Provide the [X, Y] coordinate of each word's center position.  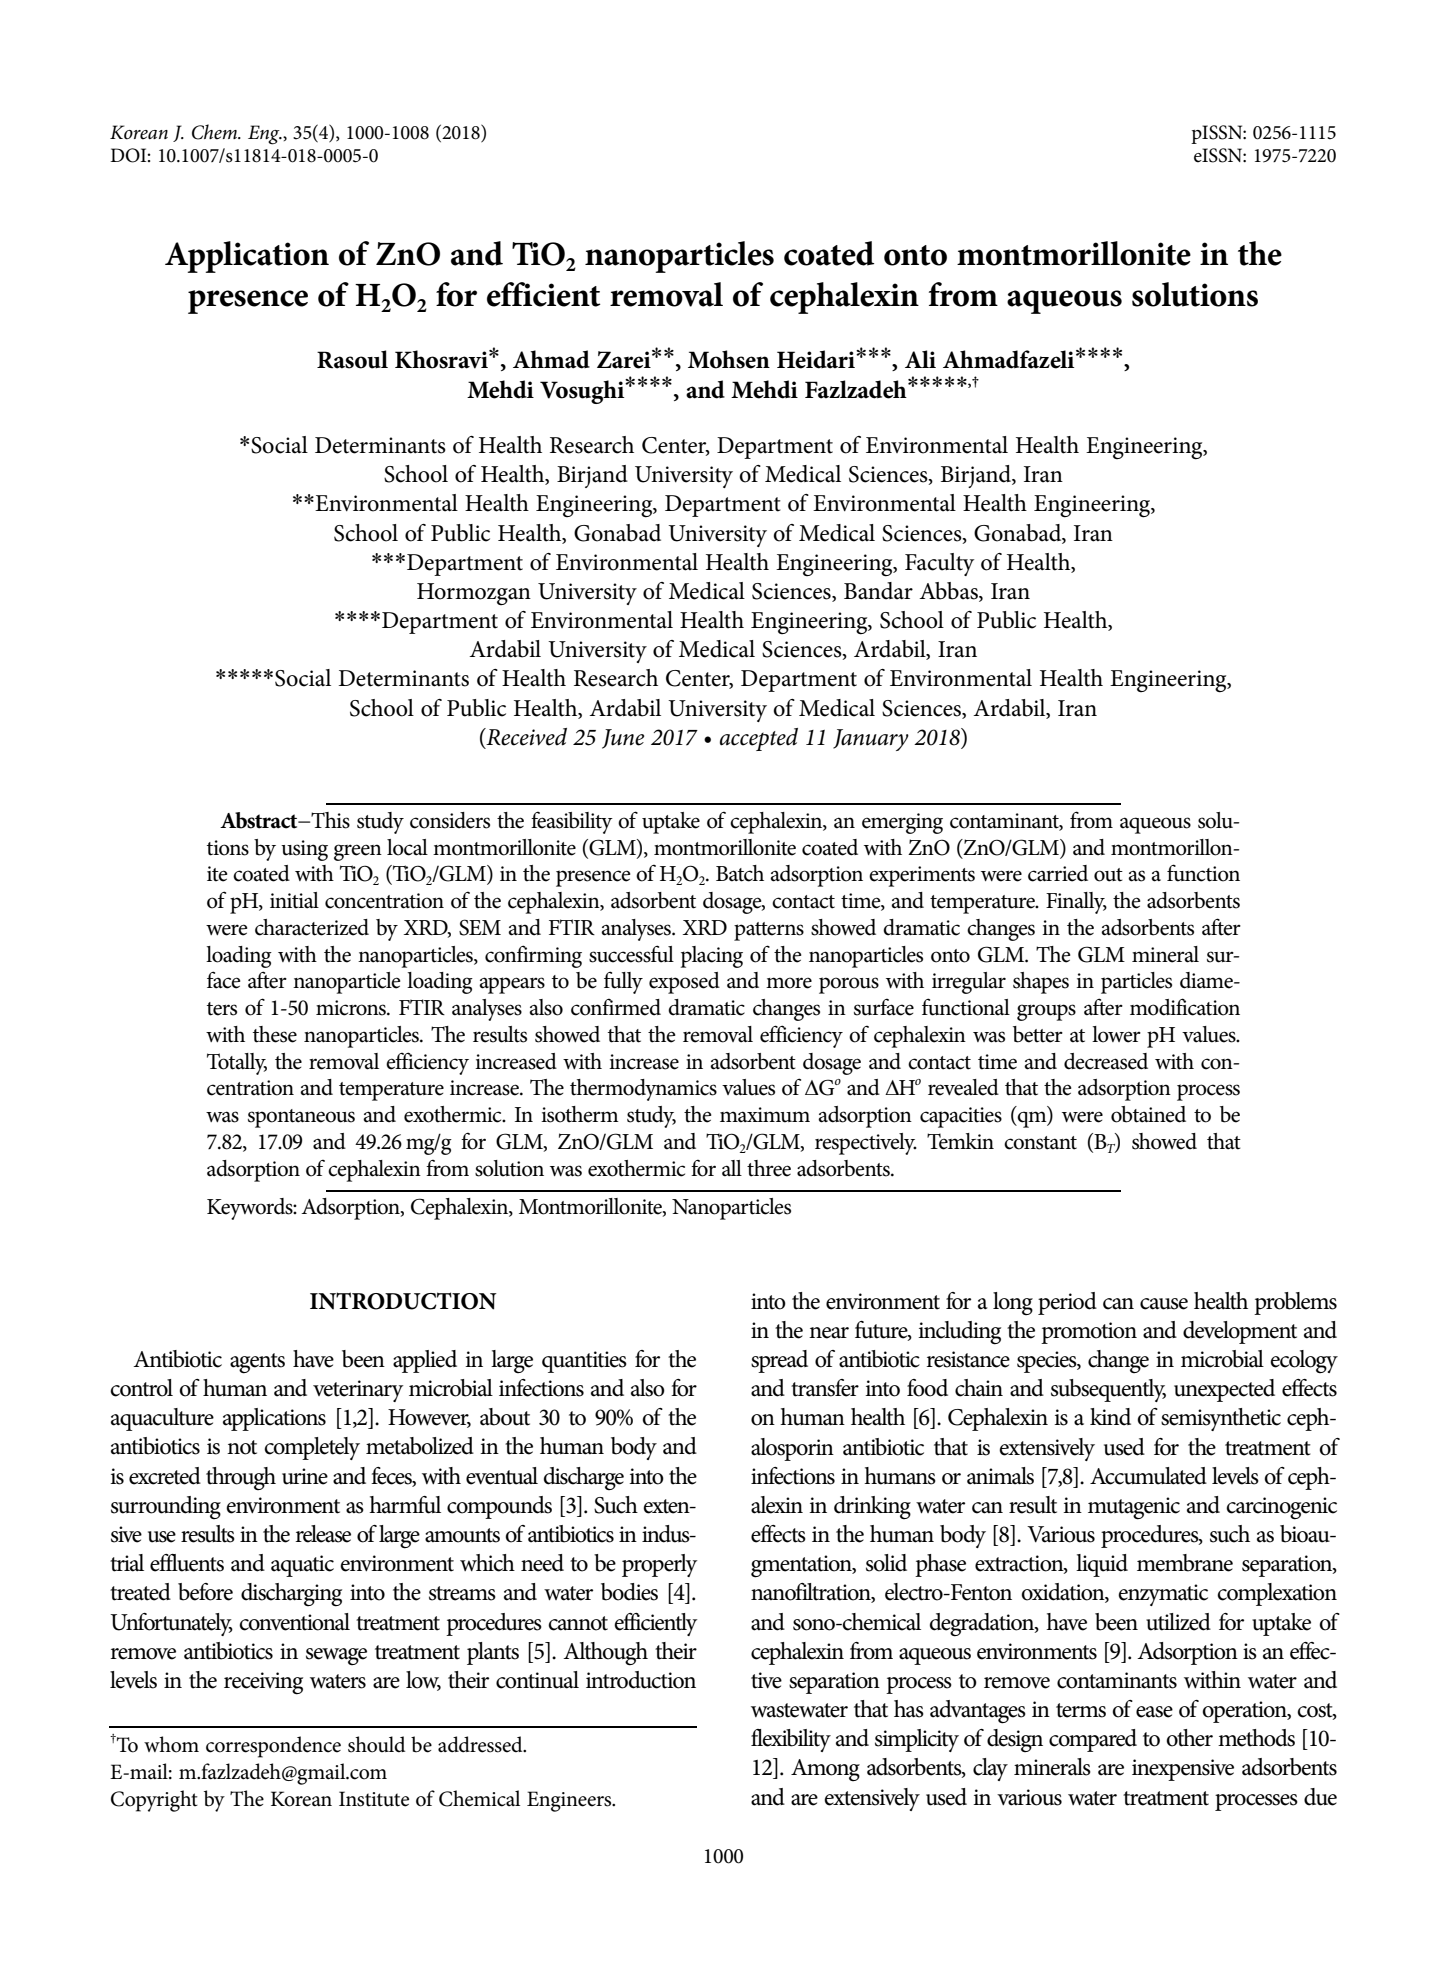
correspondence [273, 1747]
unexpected [1224, 1390]
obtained [1148, 1114]
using [304, 850]
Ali [920, 359]
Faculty [939, 564]
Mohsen [729, 359]
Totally [237, 1064]
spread [779, 1361]
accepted [759, 739]
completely [312, 1448]
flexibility [791, 1740]
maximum [765, 1115]
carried [1058, 873]
